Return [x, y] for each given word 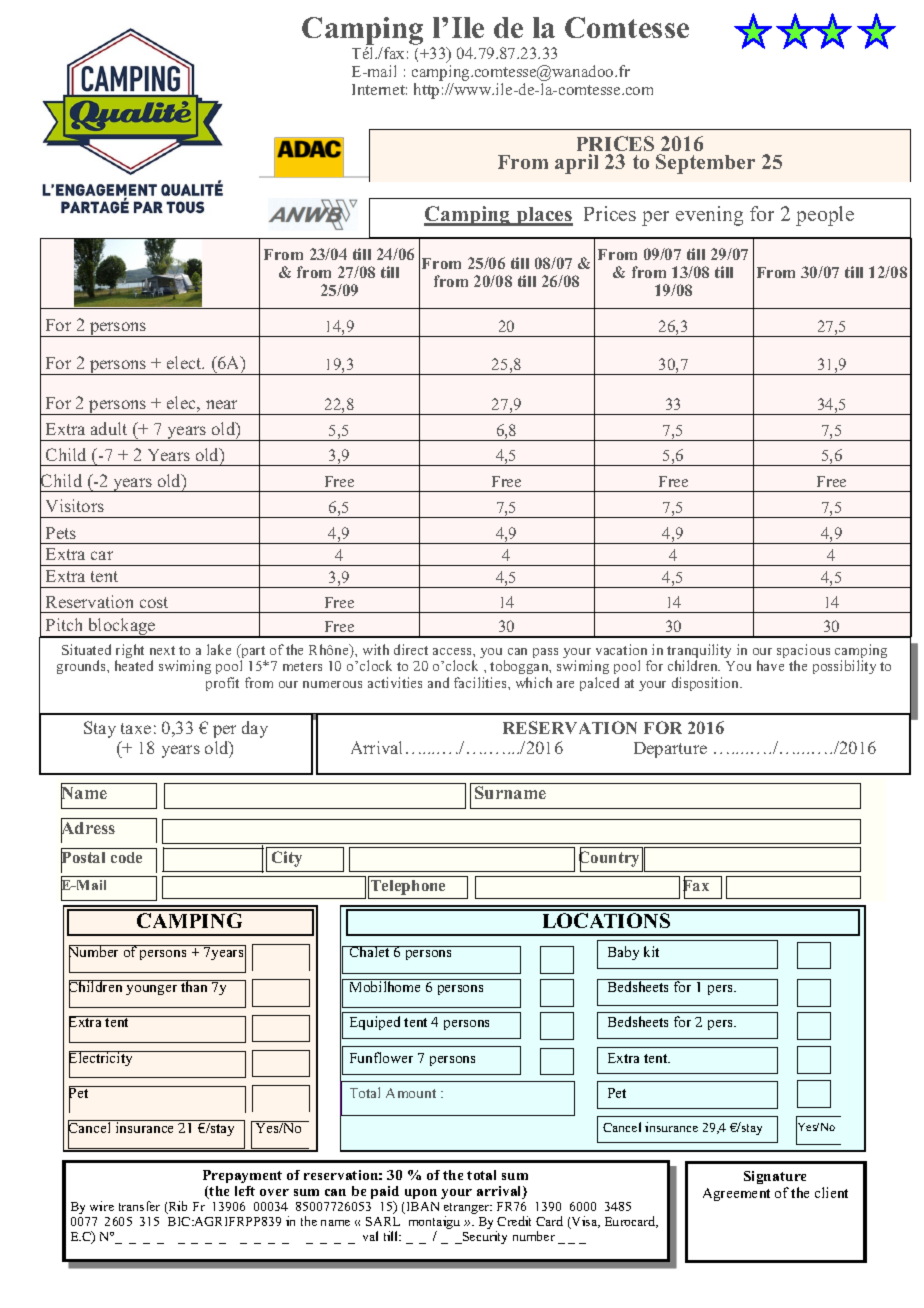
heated [134, 665]
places [543, 216]
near [221, 404]
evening [709, 216]
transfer [139, 1206]
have [770, 665]
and [438, 682]
